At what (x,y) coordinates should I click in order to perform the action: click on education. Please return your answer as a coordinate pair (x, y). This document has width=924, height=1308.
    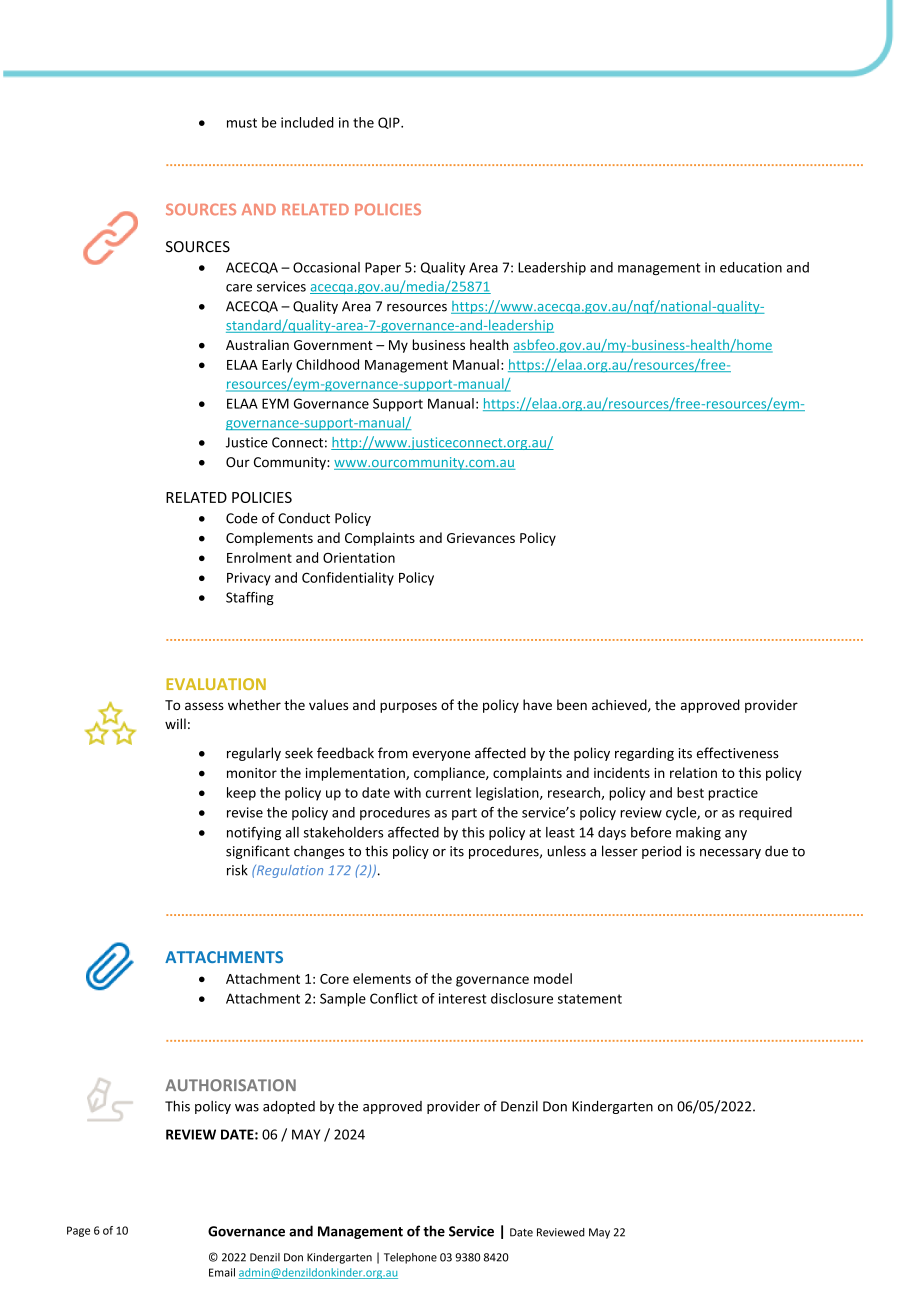
    Looking at the image, I should click on (751, 267).
